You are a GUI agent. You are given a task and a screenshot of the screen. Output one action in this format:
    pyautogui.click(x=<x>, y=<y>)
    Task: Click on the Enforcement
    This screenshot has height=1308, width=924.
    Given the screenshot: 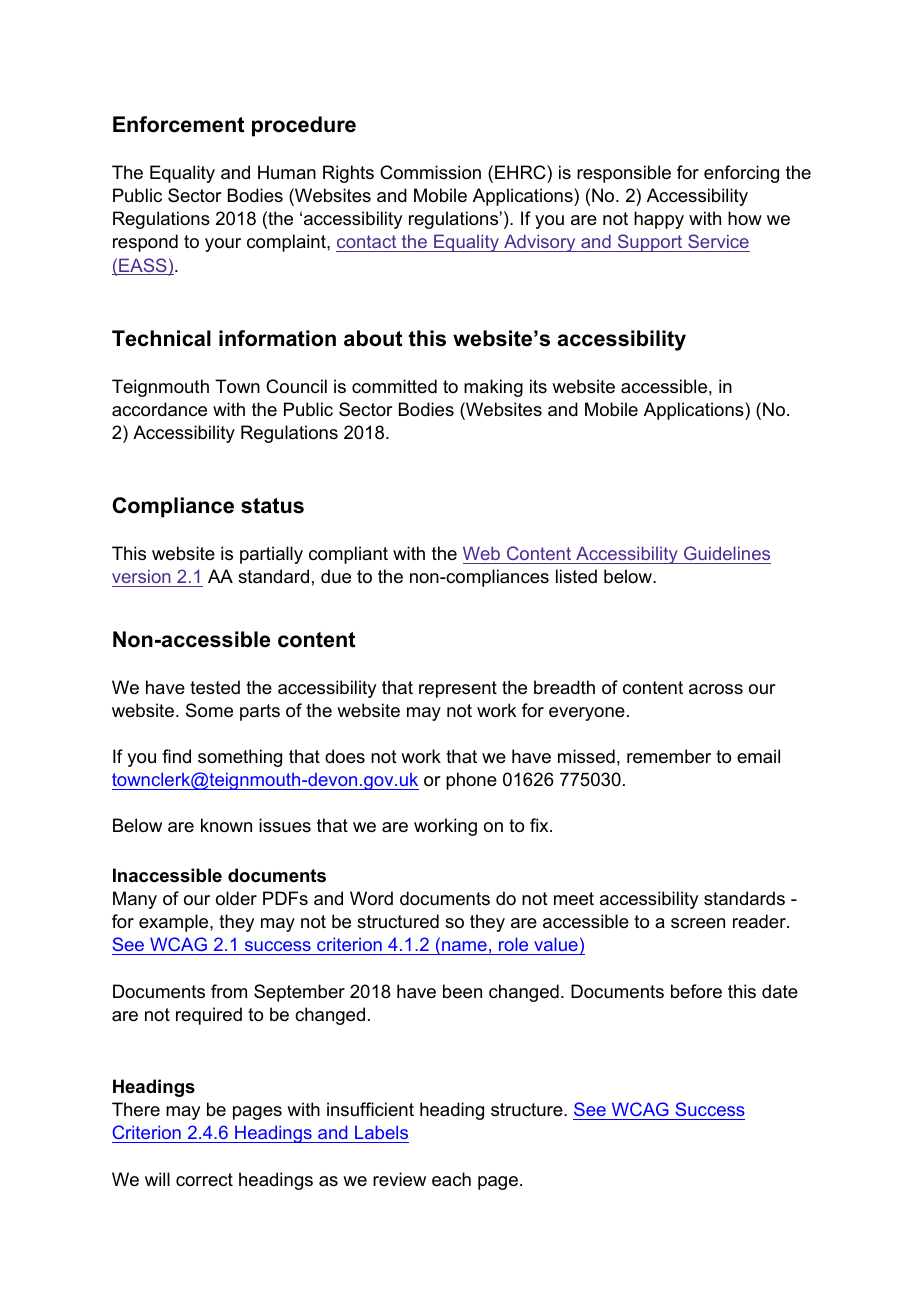 What is the action you would take?
    pyautogui.click(x=178, y=124)
